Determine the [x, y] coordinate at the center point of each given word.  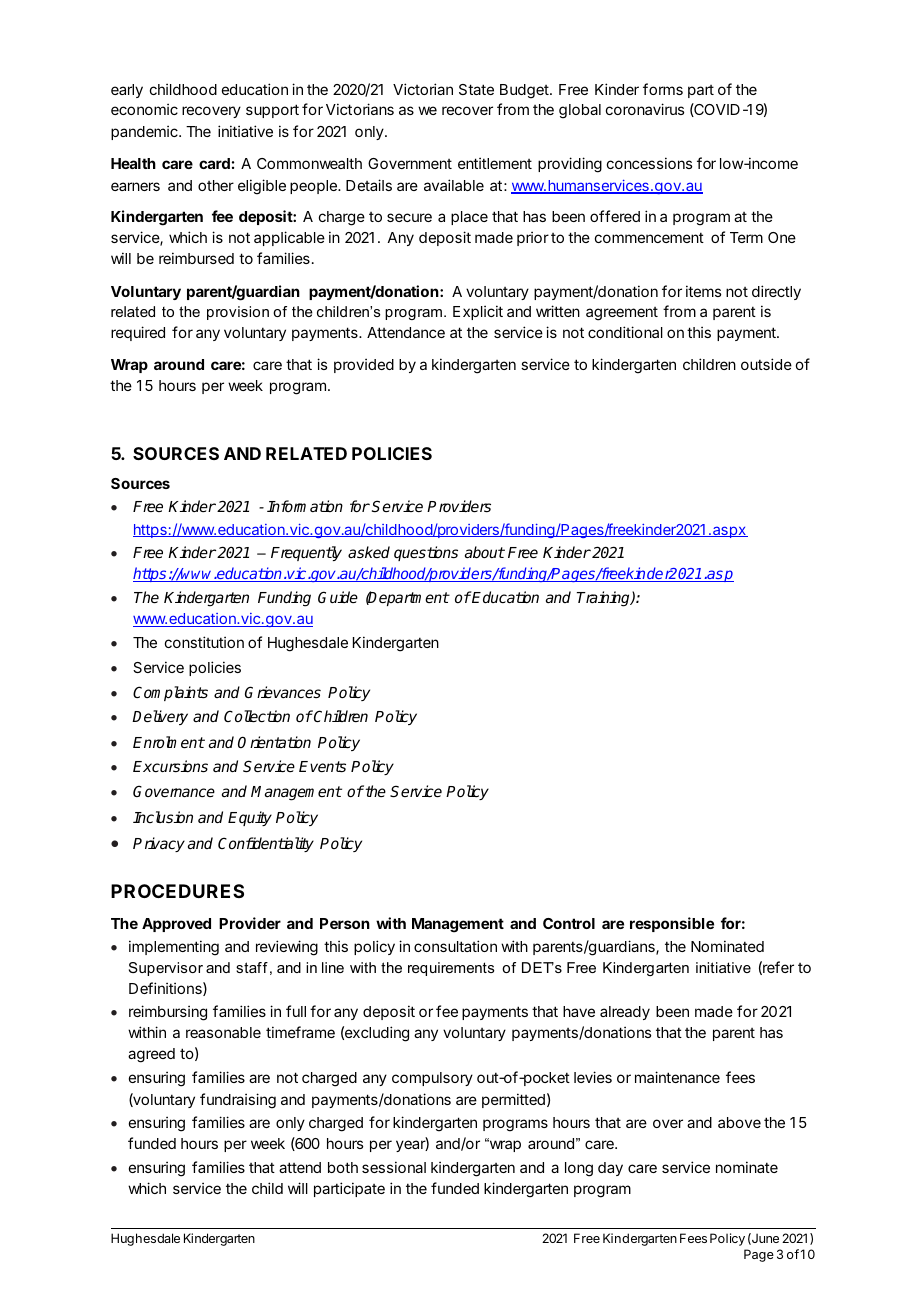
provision [238, 313]
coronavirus [645, 109]
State [476, 89]
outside [766, 364]
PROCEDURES [177, 891]
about [485, 552]
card [214, 163]
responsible [672, 924]
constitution [204, 642]
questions [426, 553]
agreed [151, 1055]
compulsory [432, 1079]
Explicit [478, 312]
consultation [455, 946]
